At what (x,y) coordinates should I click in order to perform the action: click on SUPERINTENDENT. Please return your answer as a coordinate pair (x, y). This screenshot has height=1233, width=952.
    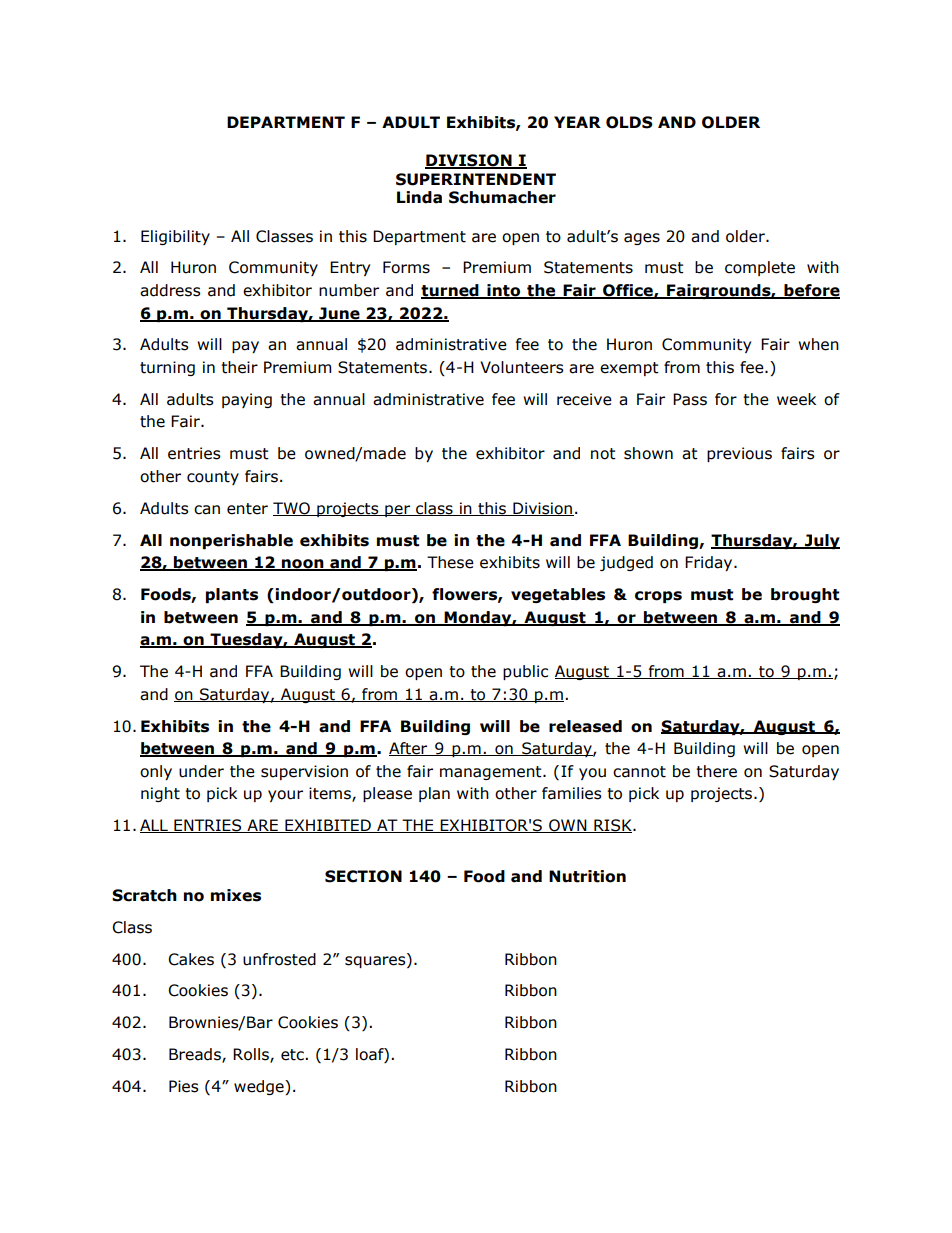
    Looking at the image, I should click on (476, 179).
